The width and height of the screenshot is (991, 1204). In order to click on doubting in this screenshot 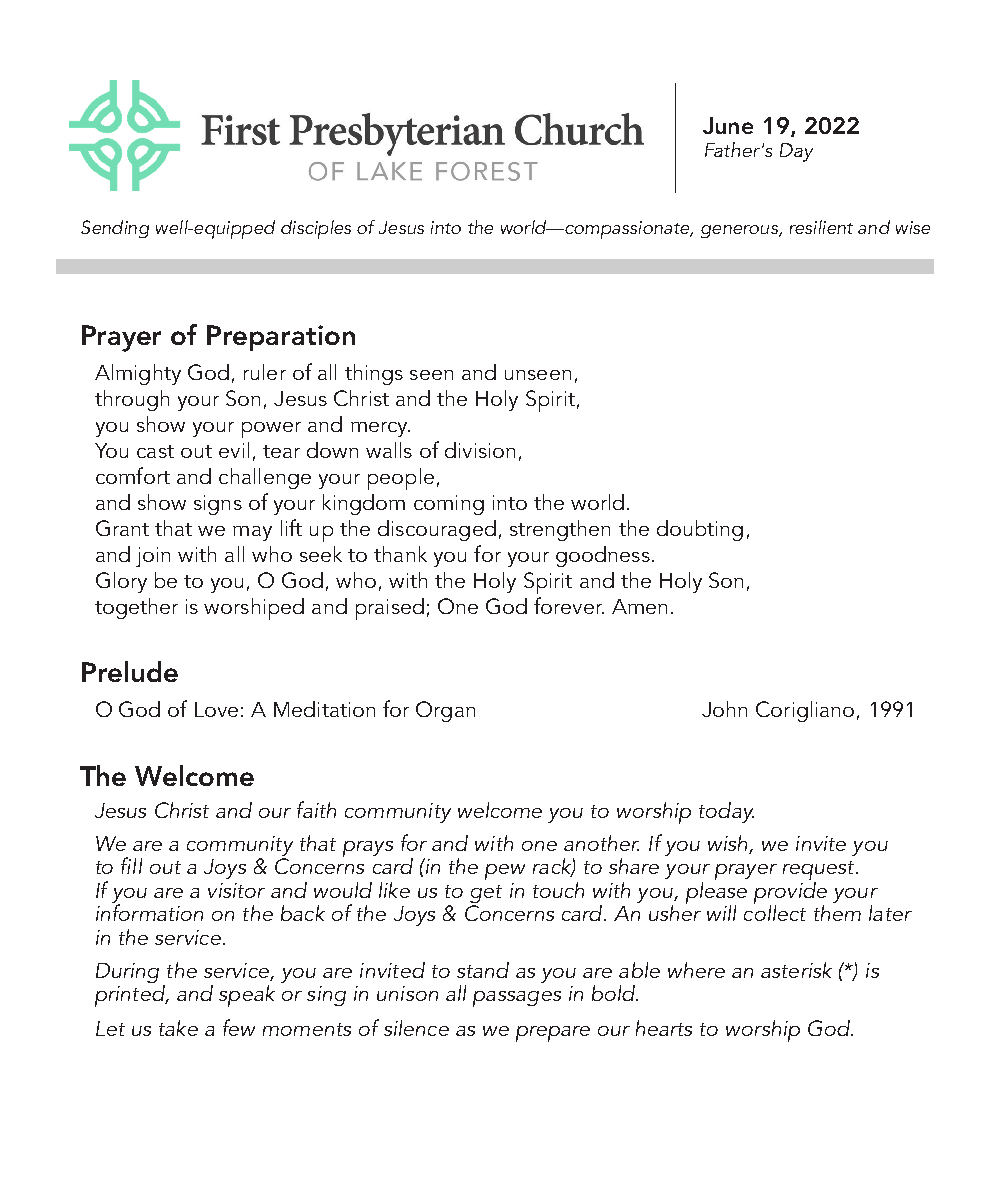, I will do `click(700, 530)`.
